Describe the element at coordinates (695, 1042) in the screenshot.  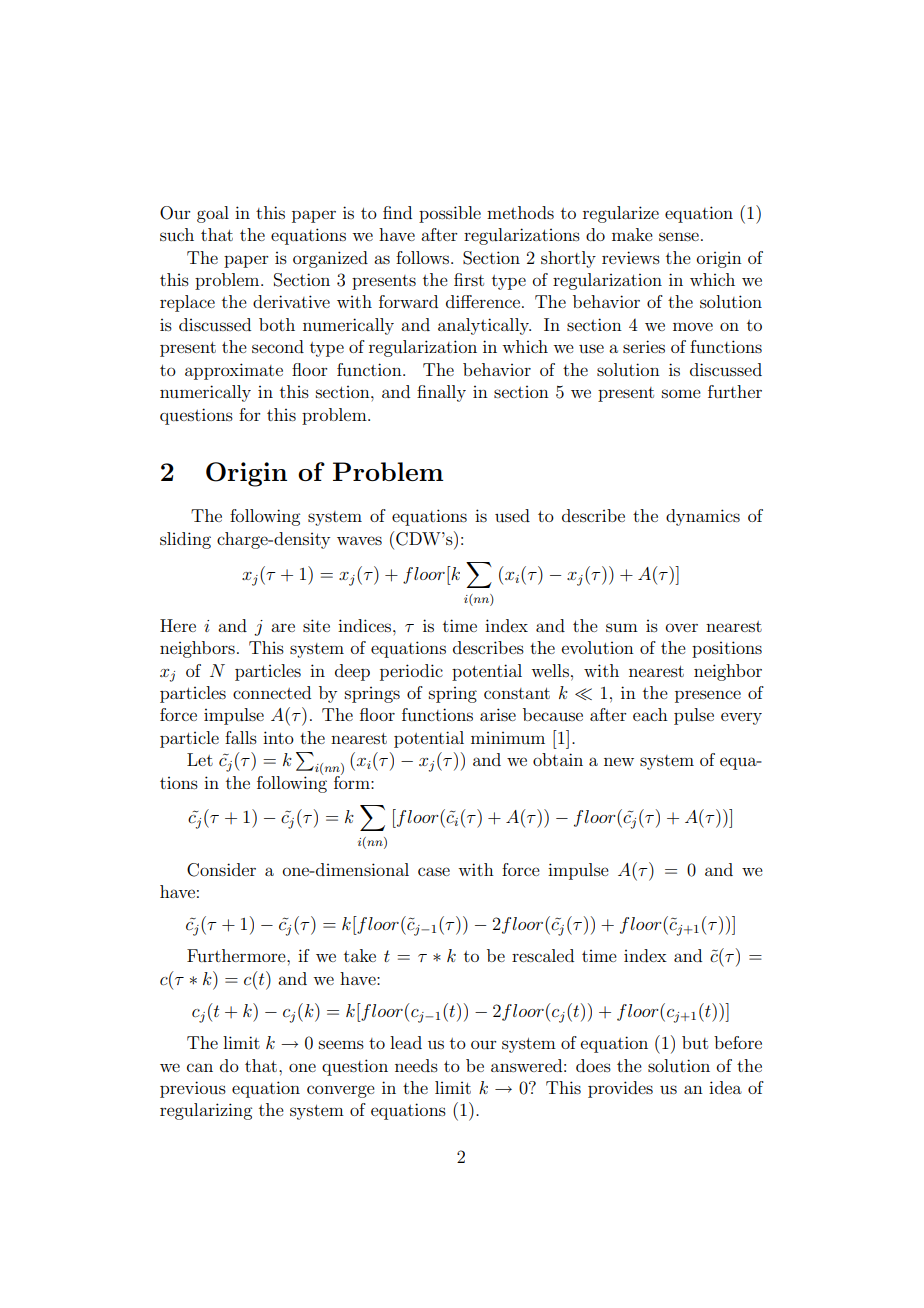
I see `but` at that location.
